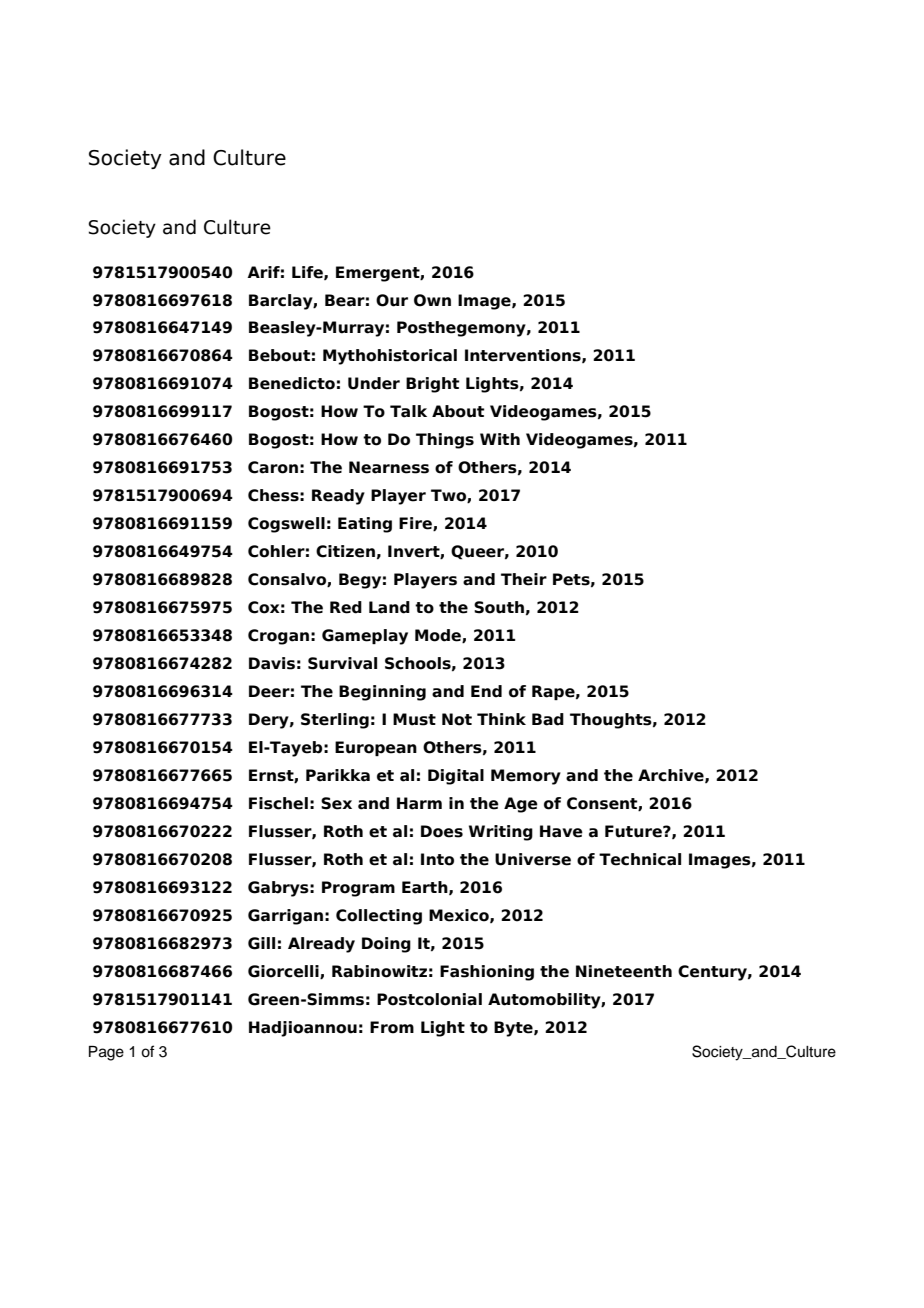  Describe the element at coordinates (345, 551) in the image. I see `Citizen` at that location.
